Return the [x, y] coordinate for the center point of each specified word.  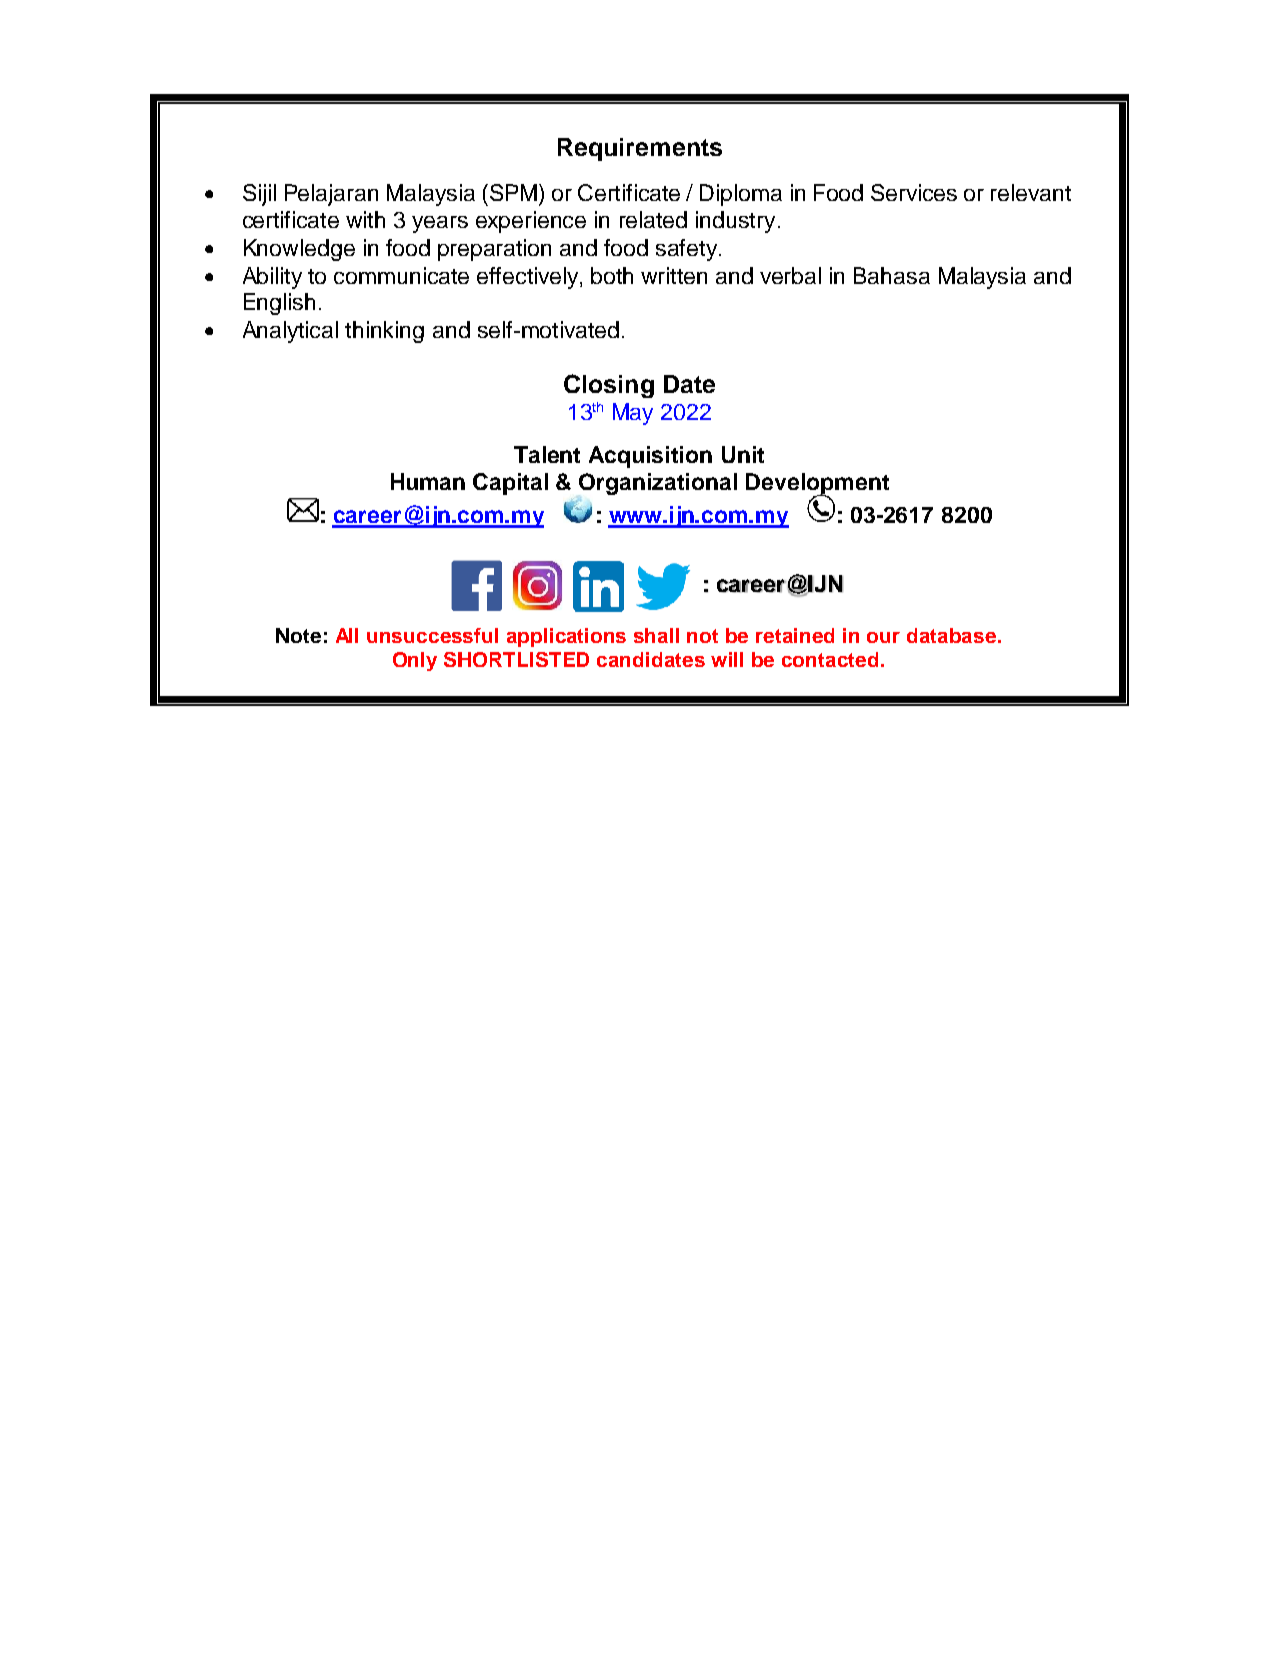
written [674, 275]
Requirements [640, 149]
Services [914, 192]
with [365, 219]
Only [415, 661]
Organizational [658, 484]
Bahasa [892, 275]
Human [428, 481]
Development [817, 485]
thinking [384, 332]
